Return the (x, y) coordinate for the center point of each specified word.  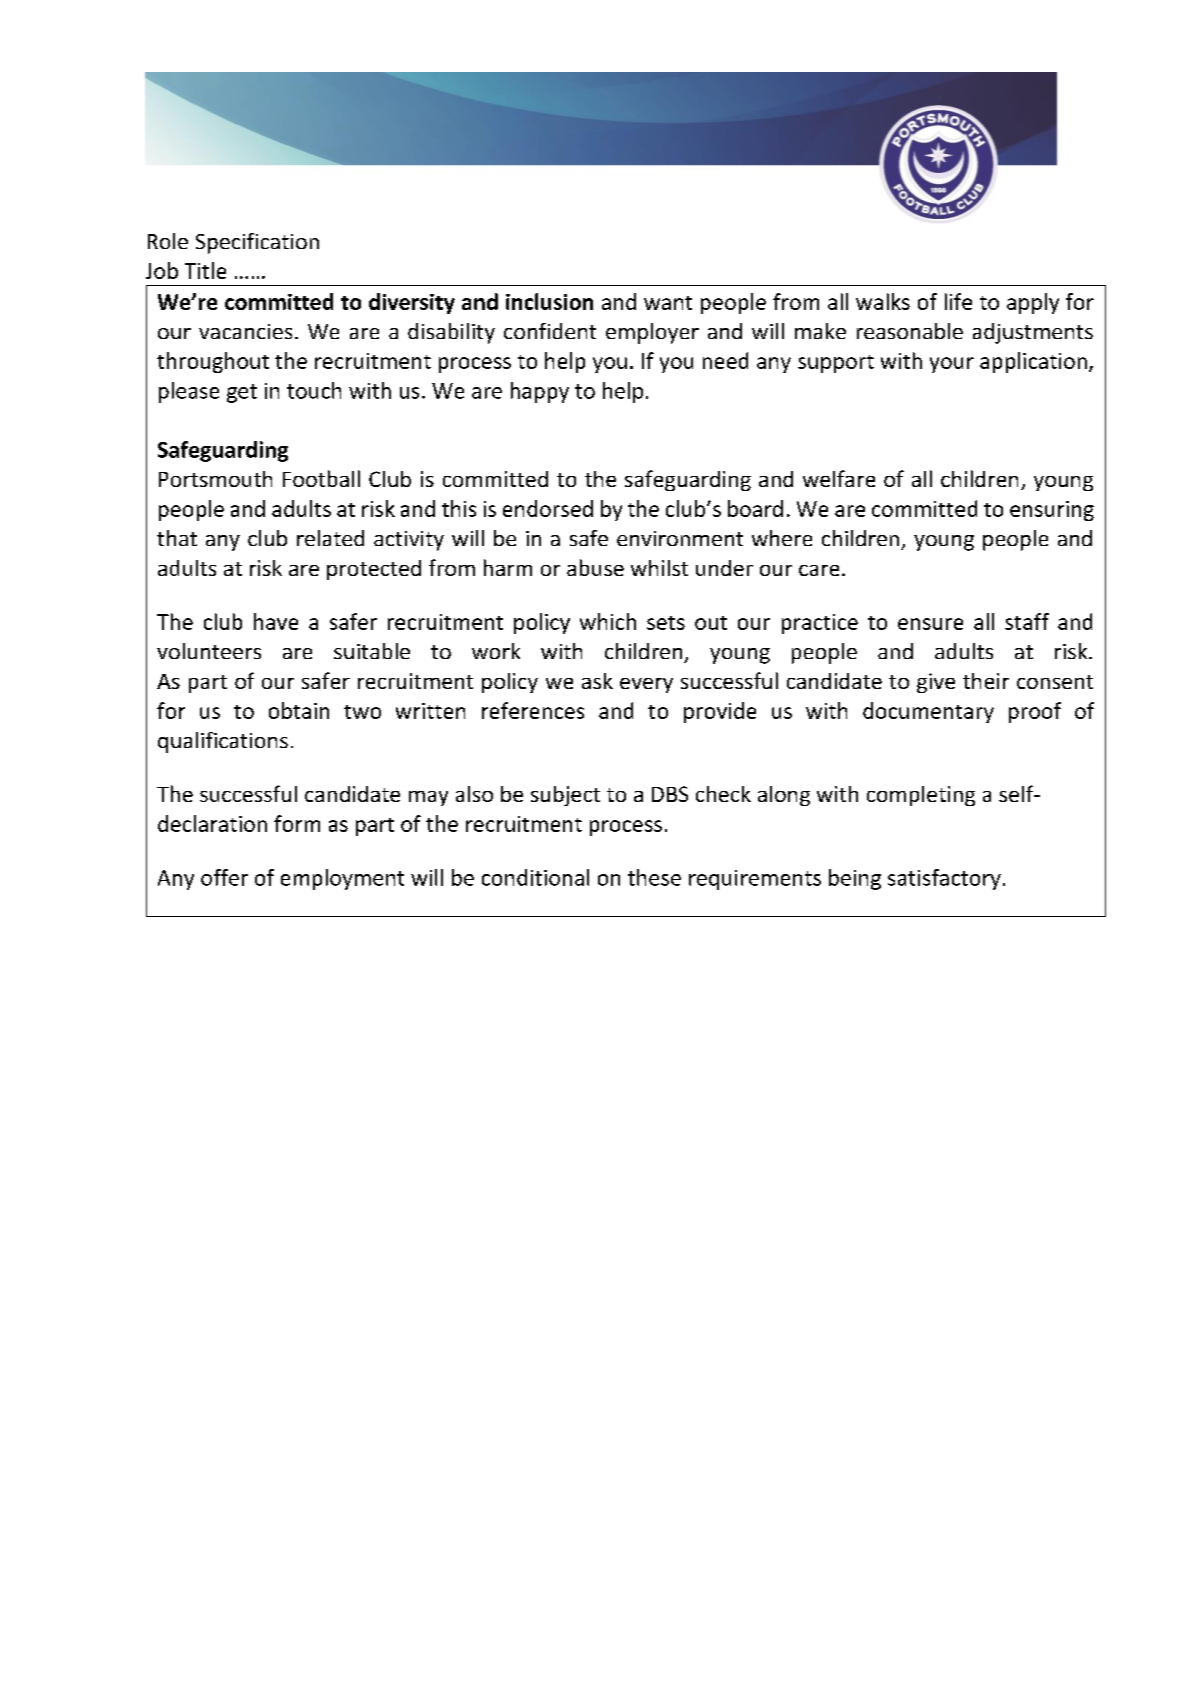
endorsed (548, 508)
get (242, 393)
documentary (928, 712)
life (958, 301)
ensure (930, 624)
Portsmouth (215, 479)
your (952, 365)
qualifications (223, 742)
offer (224, 877)
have (276, 621)
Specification (257, 243)
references (533, 710)
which (608, 621)
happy (540, 392)
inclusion (549, 301)
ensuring (1052, 511)
